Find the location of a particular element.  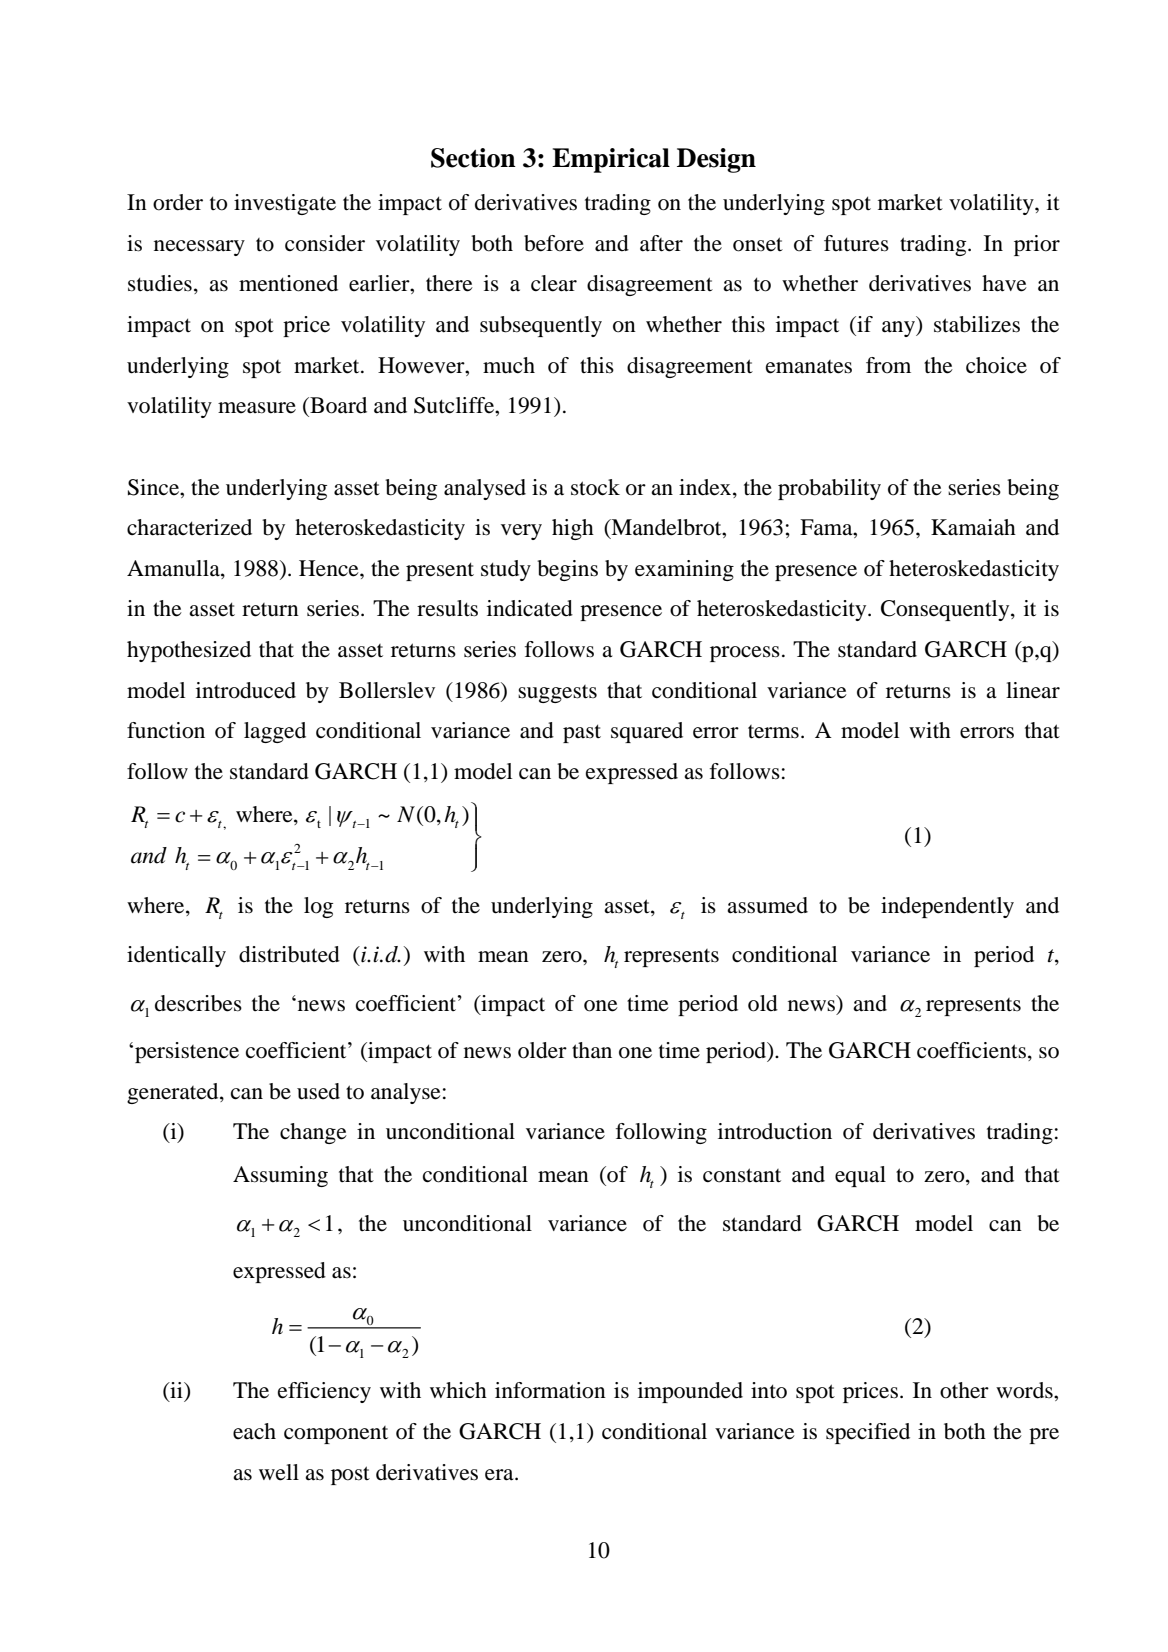

each is located at coordinates (254, 1431).
